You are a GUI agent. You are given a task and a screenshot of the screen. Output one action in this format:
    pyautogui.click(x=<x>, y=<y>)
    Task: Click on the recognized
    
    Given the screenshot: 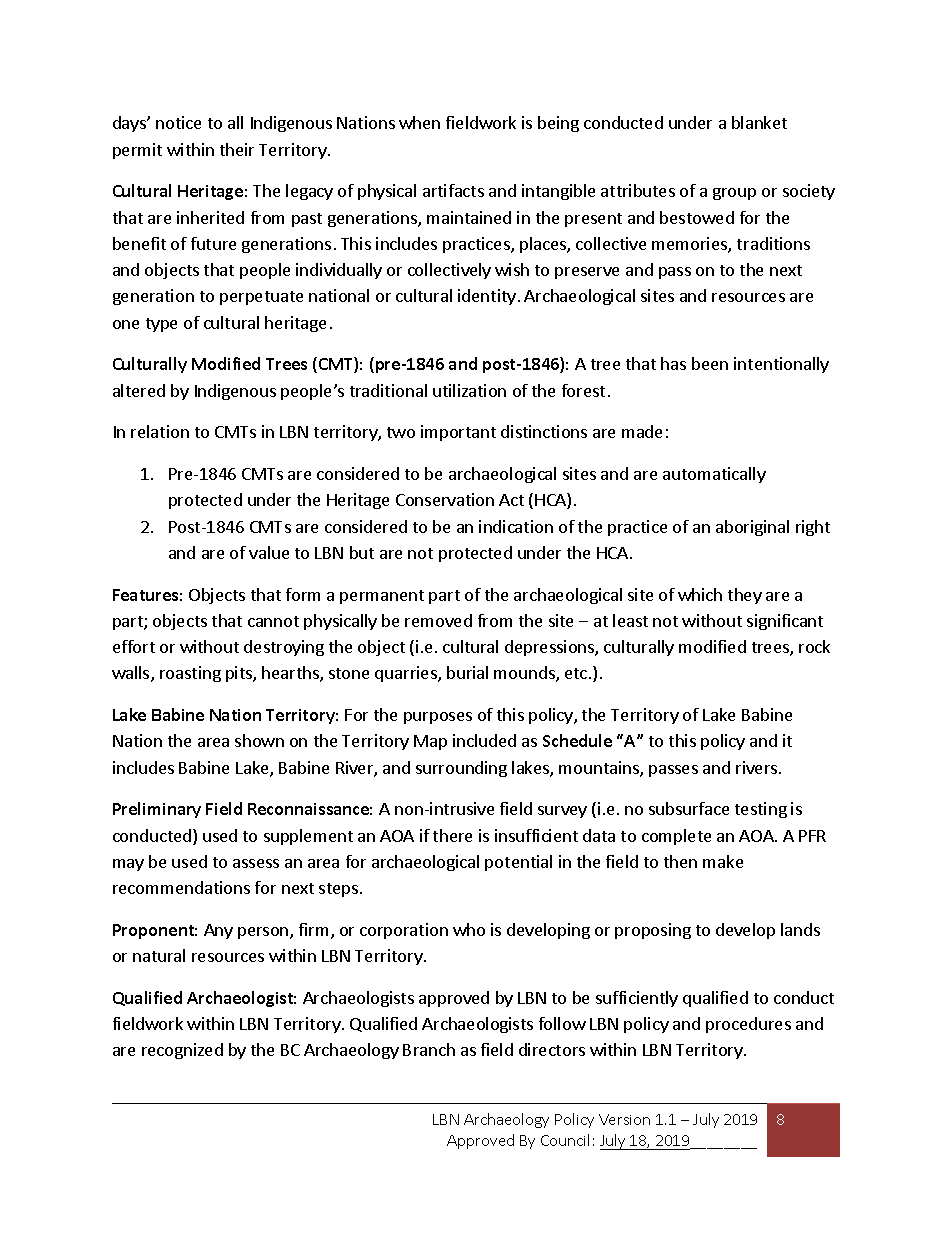 What is the action you would take?
    pyautogui.click(x=182, y=1051)
